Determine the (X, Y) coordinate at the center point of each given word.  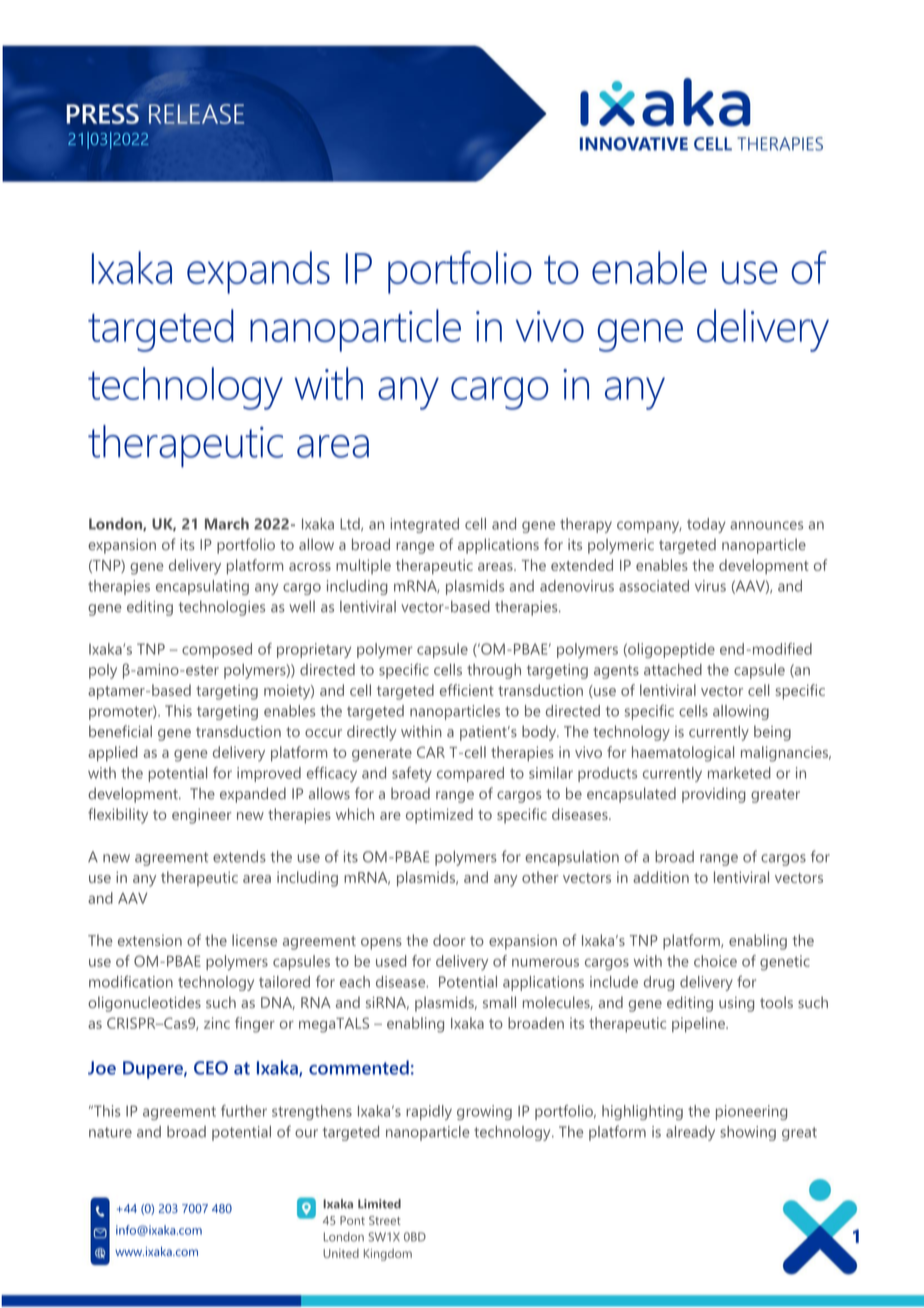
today (706, 525)
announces (766, 525)
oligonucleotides (144, 1004)
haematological (683, 754)
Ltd (351, 524)
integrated (425, 525)
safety (412, 774)
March (227, 524)
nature (110, 1132)
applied (113, 754)
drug (659, 983)
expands (258, 272)
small (499, 1002)
